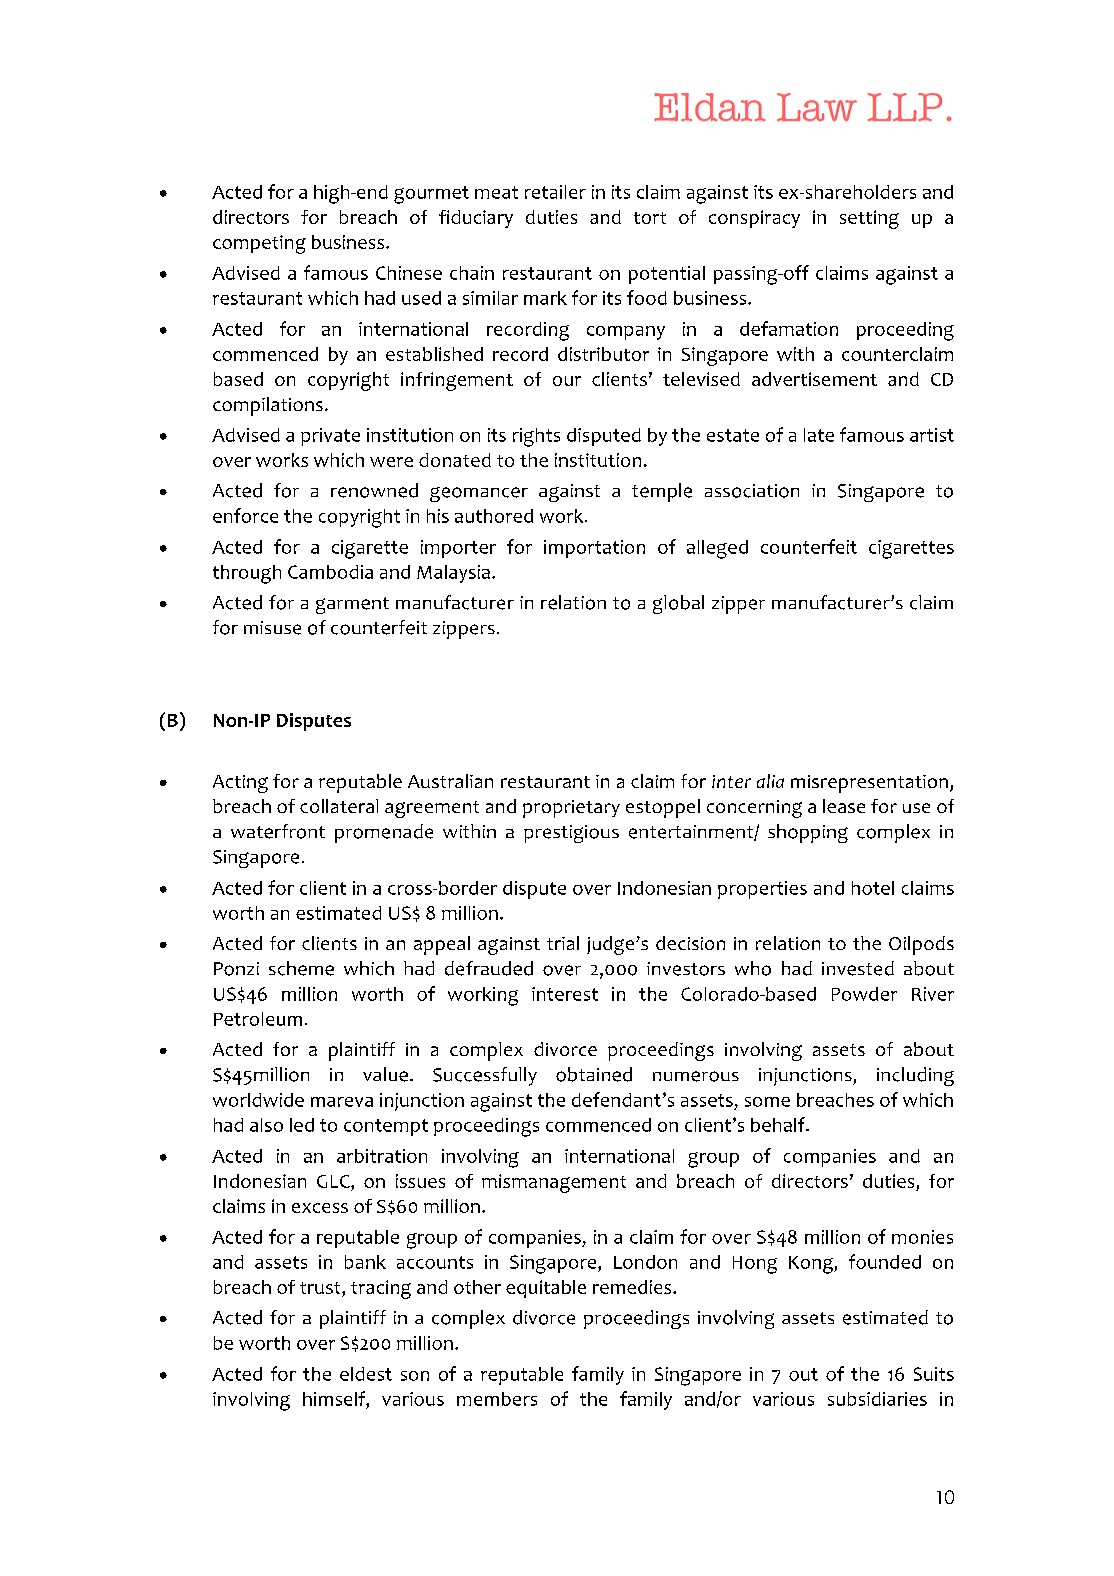 Image resolution: width=1114 pixels, height=1576 pixels. I want to click on obtained, so click(594, 1074).
